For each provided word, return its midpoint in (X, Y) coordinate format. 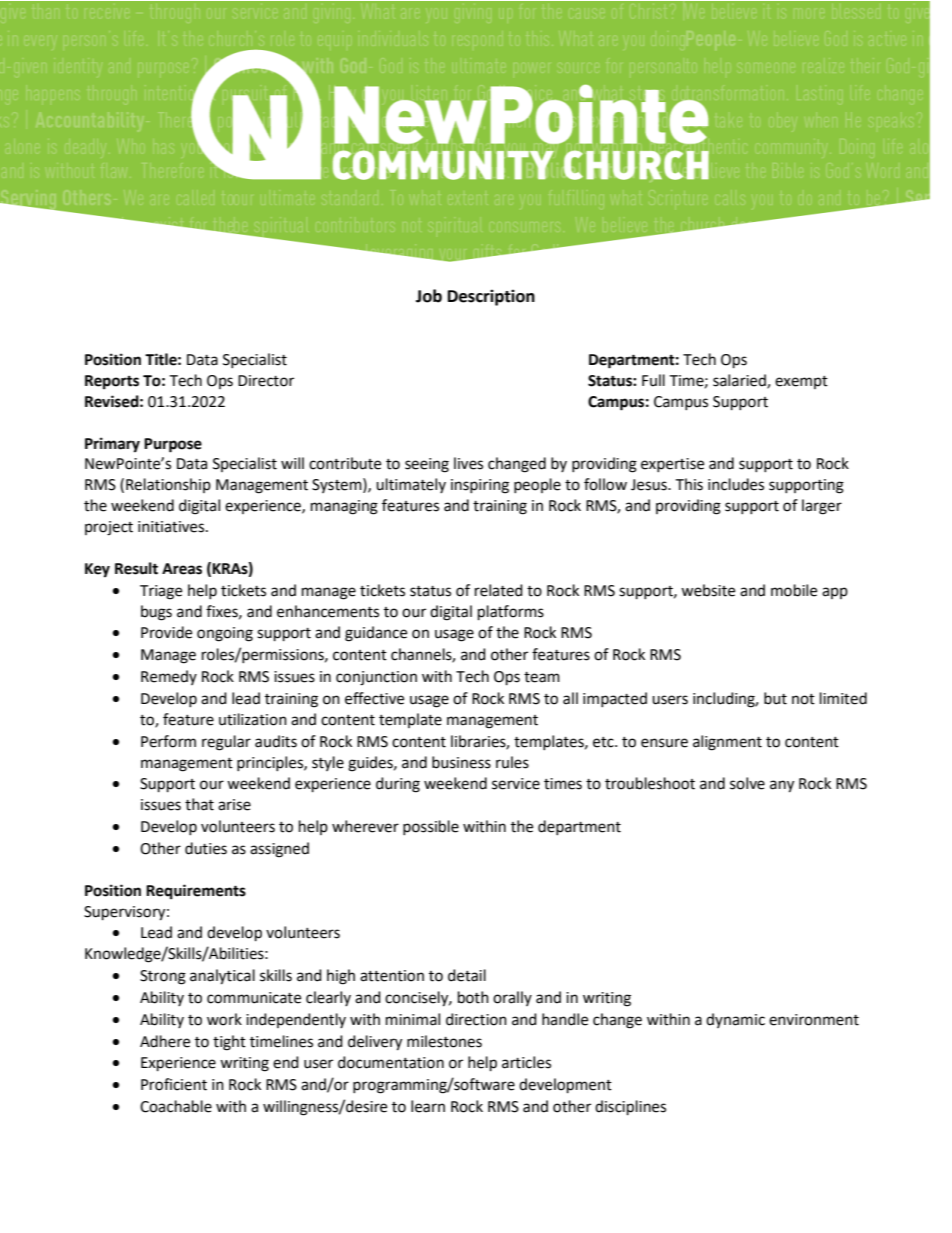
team (542, 677)
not (803, 699)
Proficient (174, 1084)
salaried (740, 381)
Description (491, 297)
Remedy (169, 677)
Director (266, 381)
